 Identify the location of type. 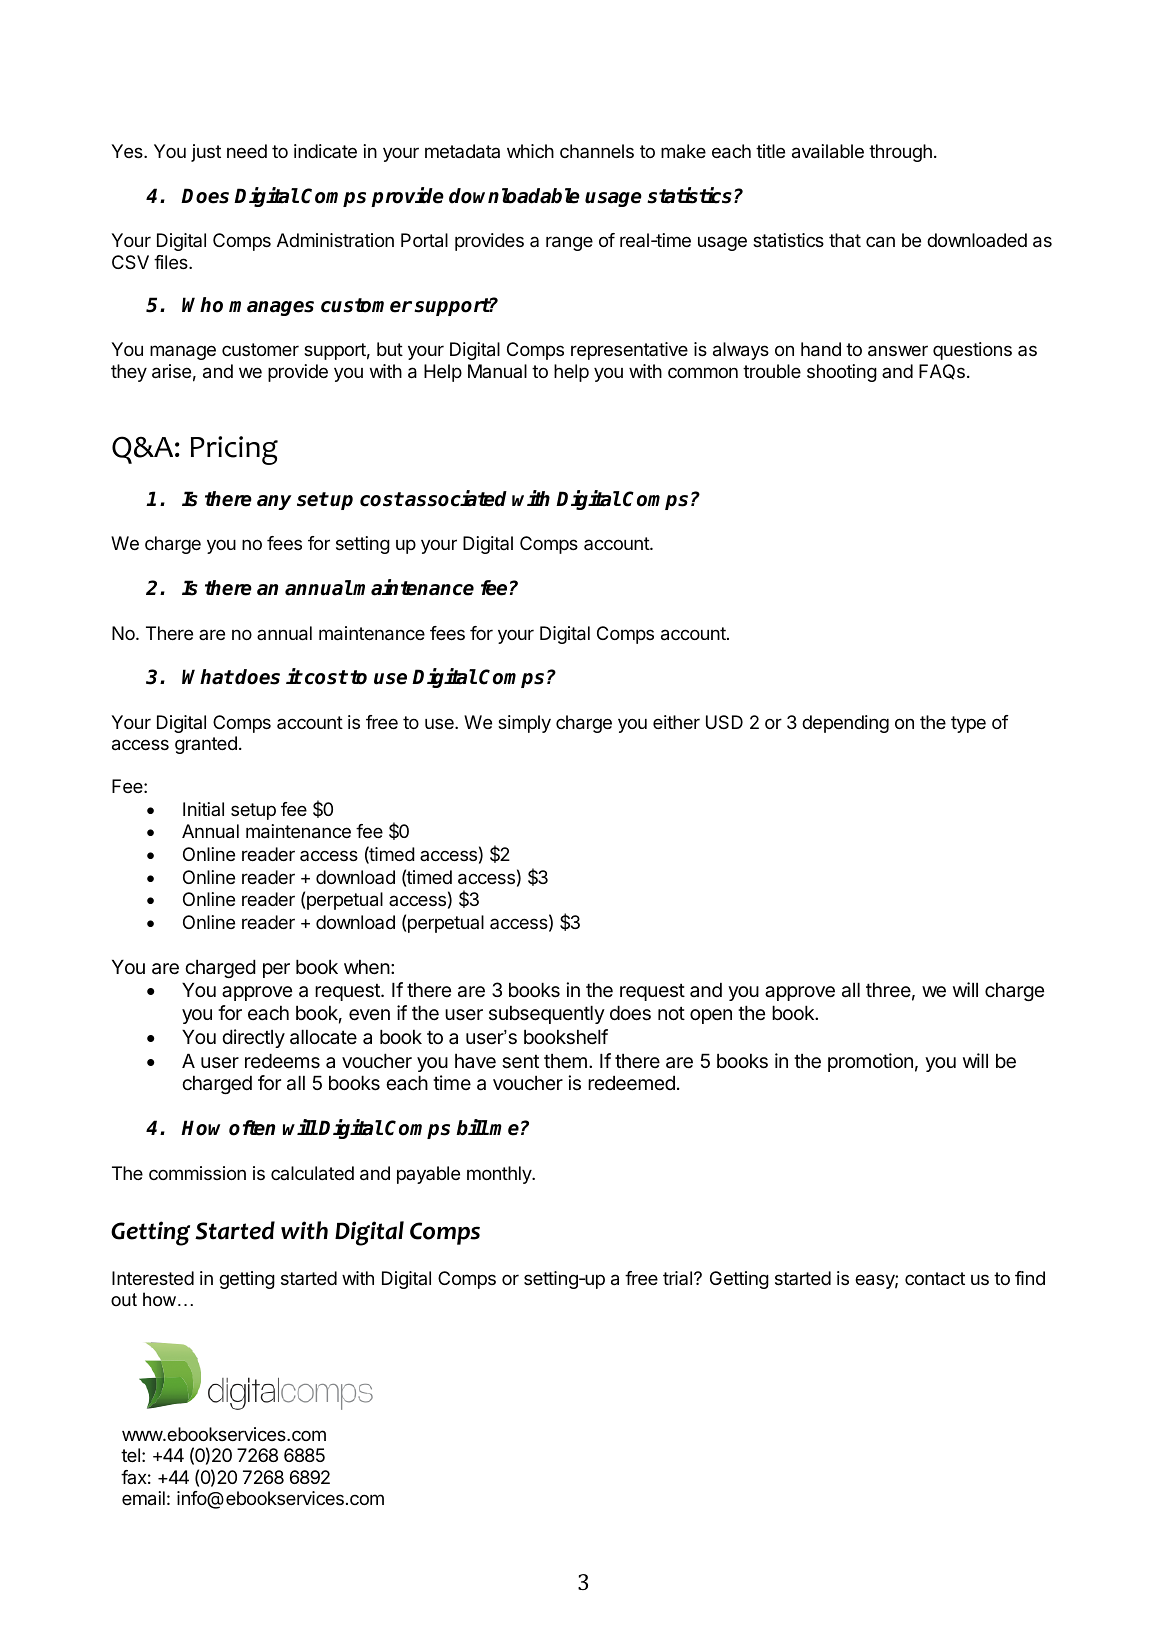
(968, 724).
